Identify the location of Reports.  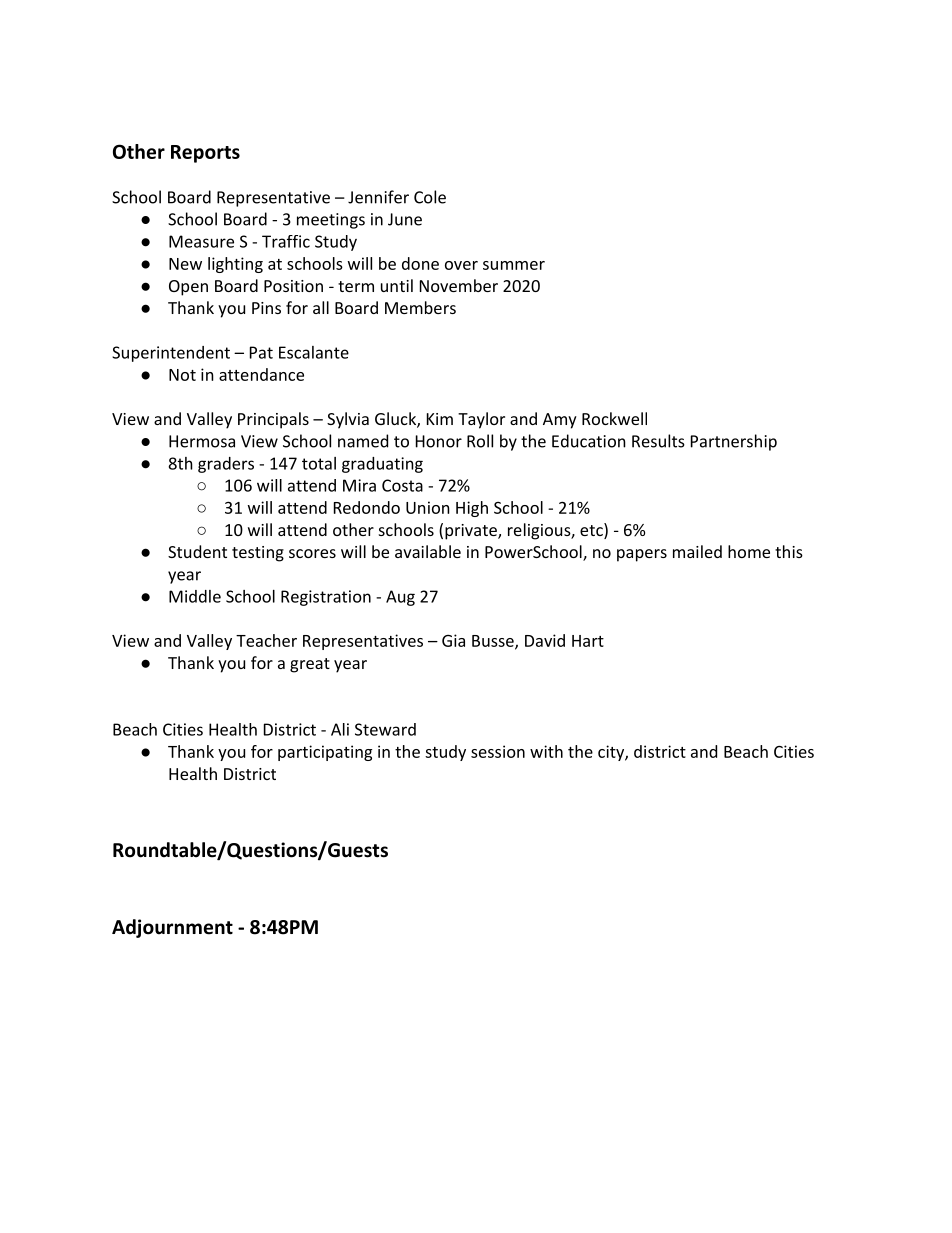
(205, 154).
